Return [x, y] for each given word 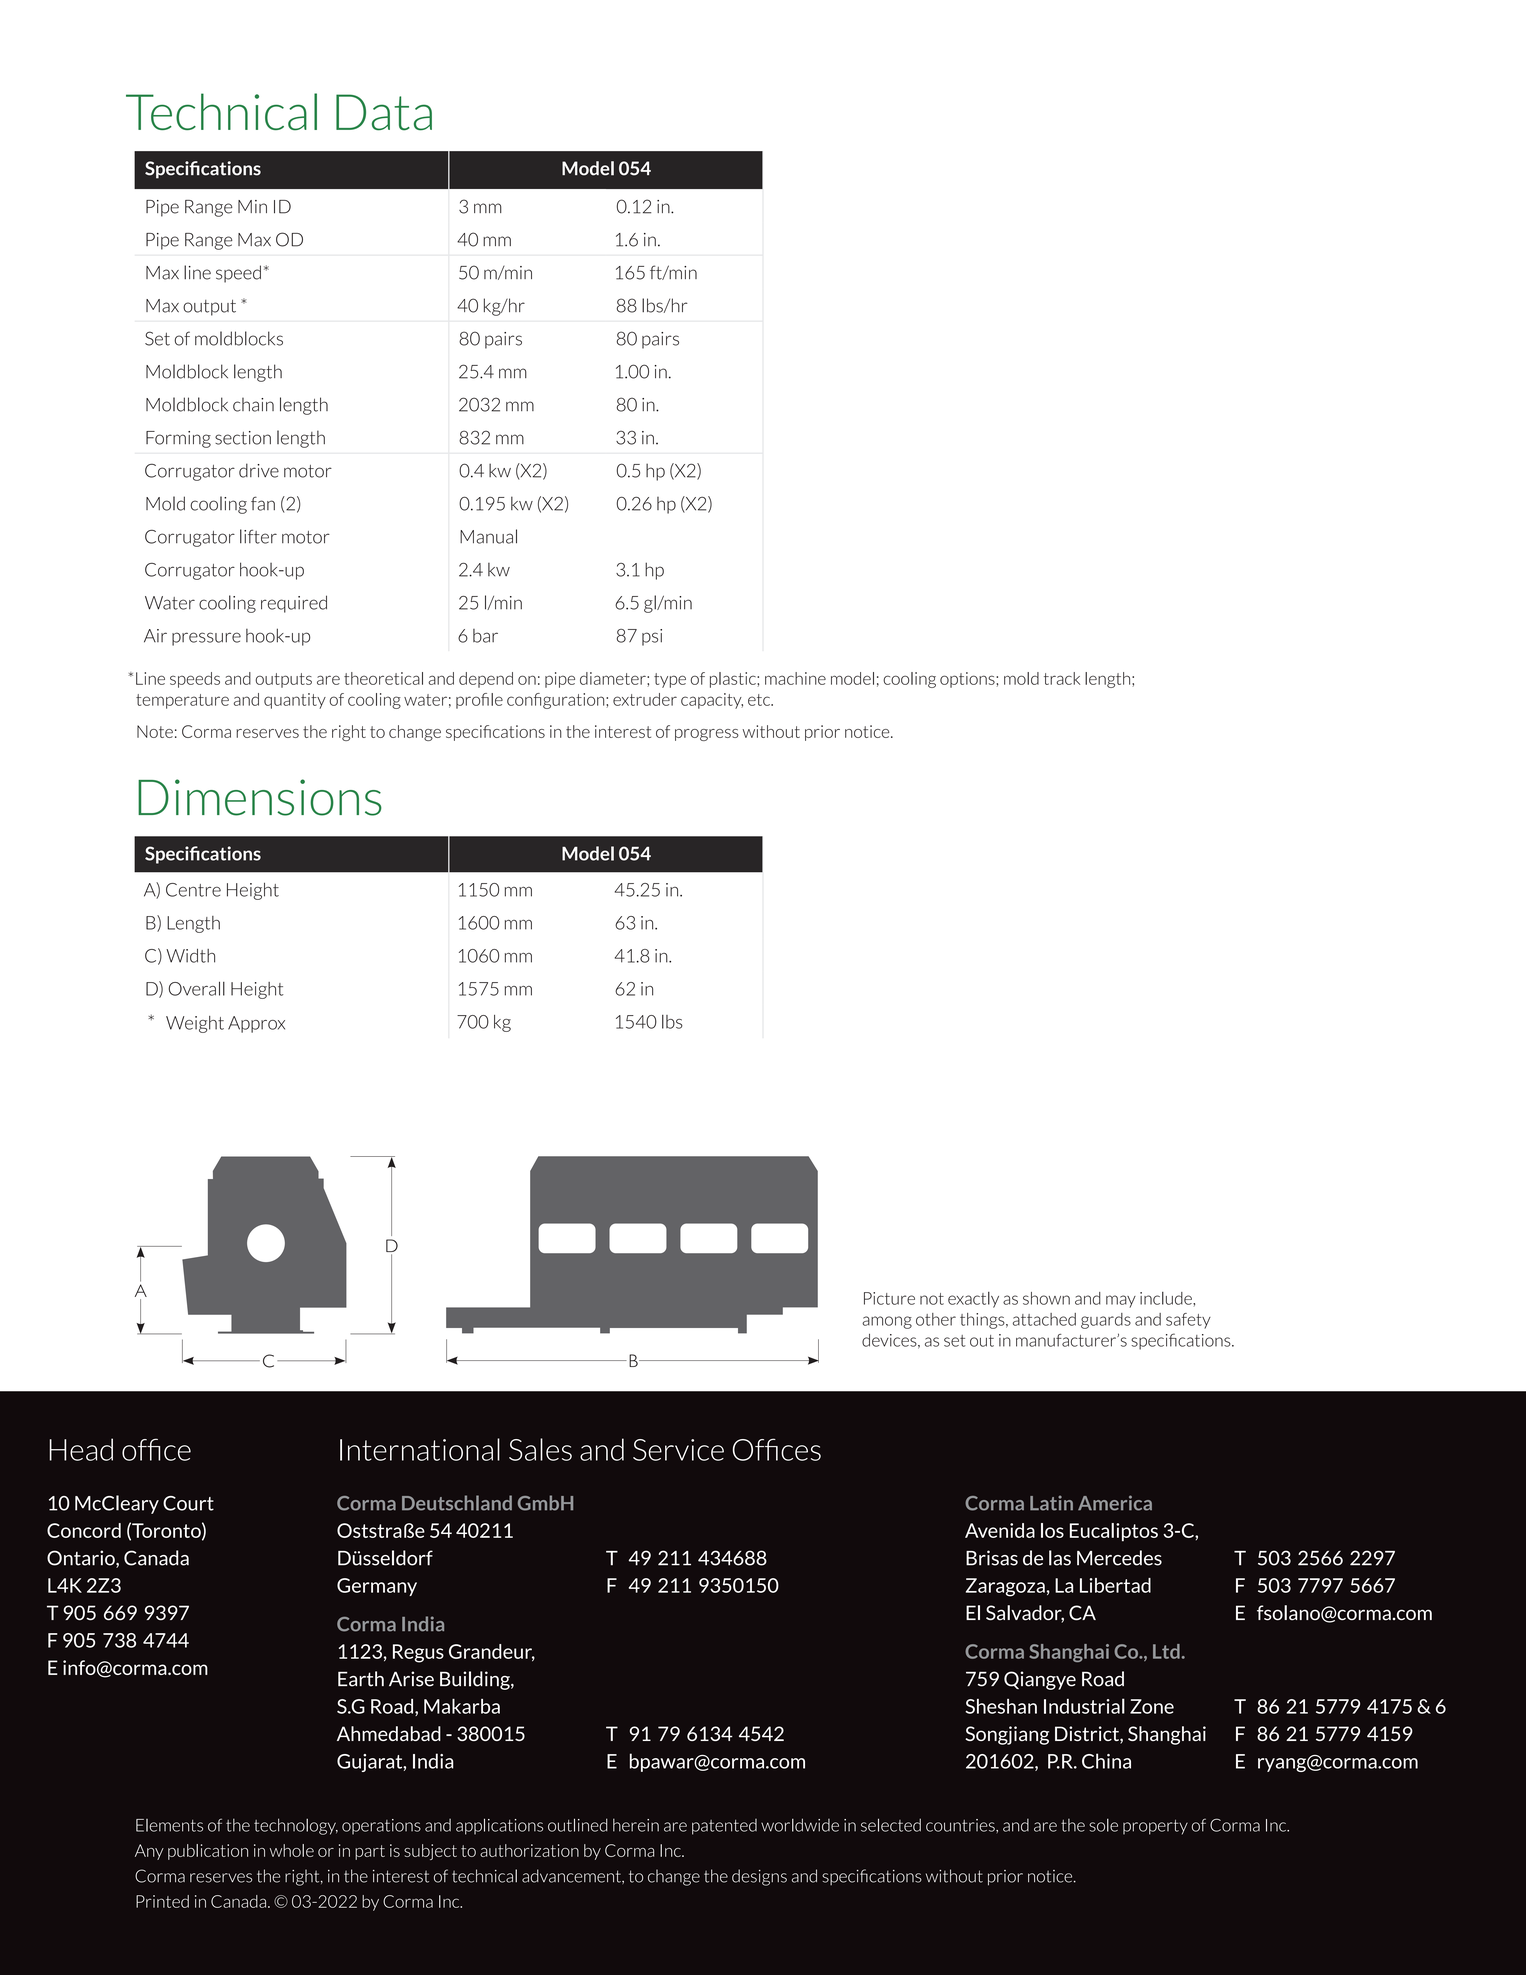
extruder [645, 699]
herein [636, 1825]
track [1062, 678]
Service [678, 1450]
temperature [182, 701]
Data [384, 112]
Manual [488, 536]
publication [208, 1852]
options [968, 680]
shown [1046, 1298]
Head [81, 1449]
